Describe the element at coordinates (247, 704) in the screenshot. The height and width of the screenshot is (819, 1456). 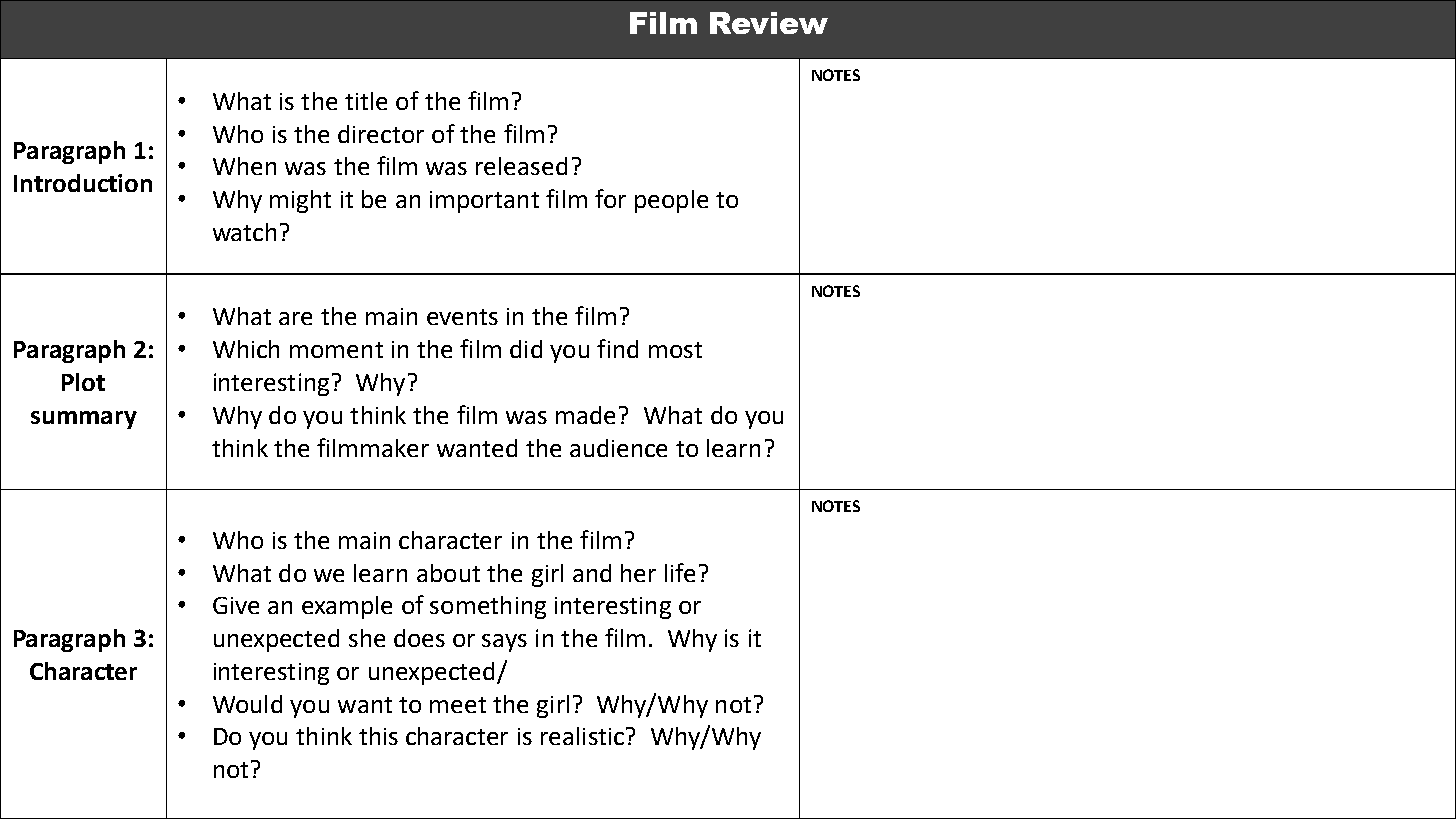
I see `Would` at that location.
